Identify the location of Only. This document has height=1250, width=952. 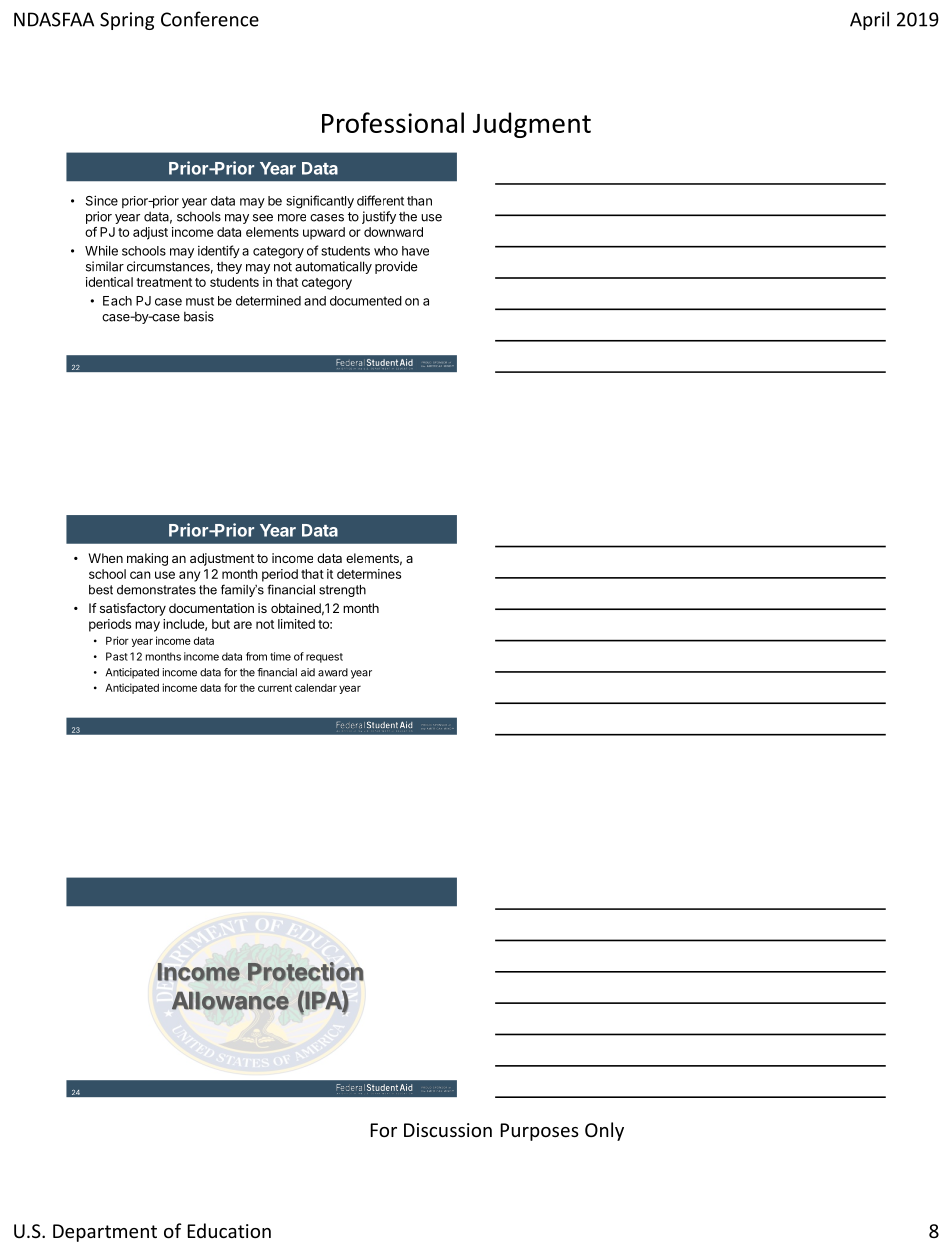
(604, 1131).
